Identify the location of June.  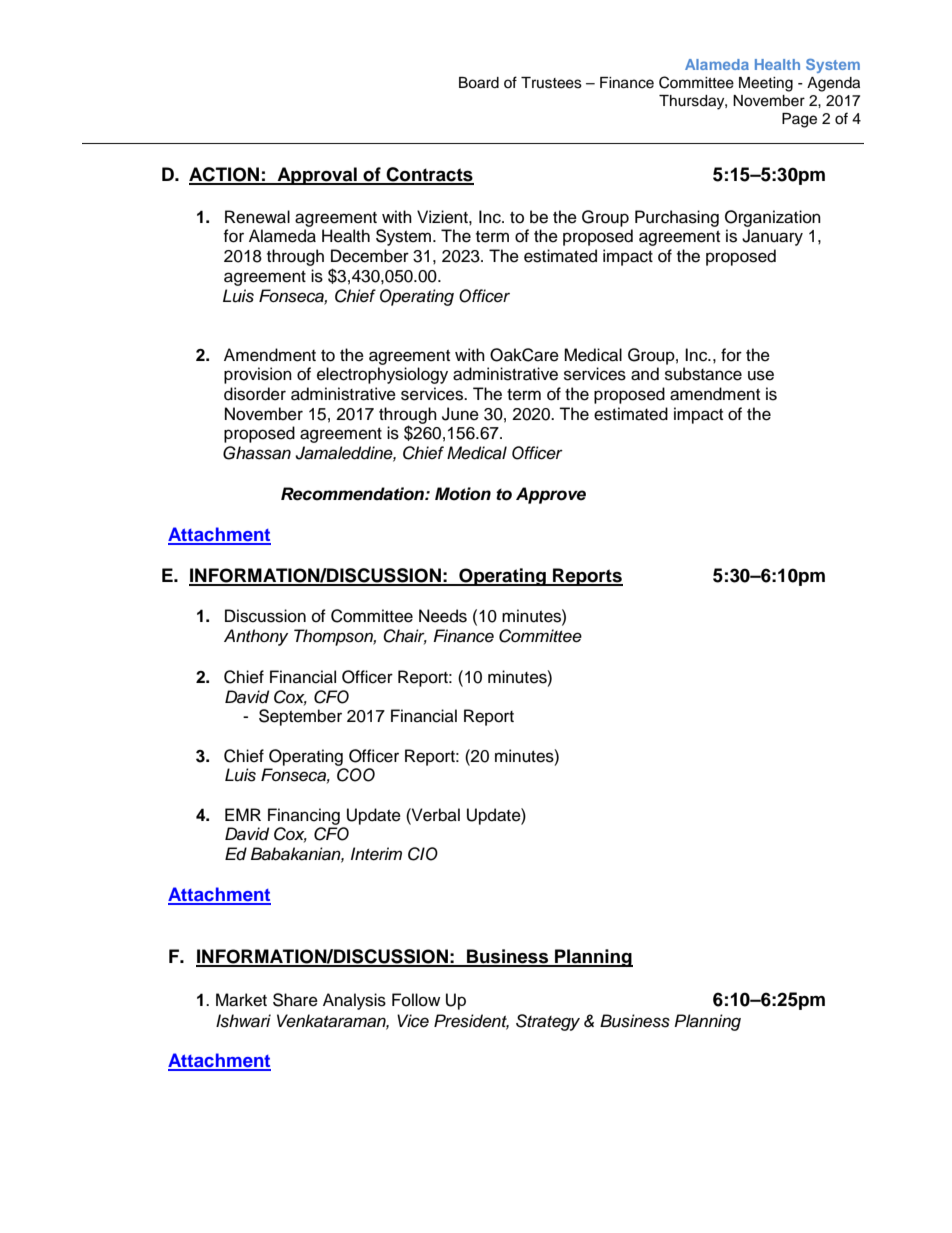
(460, 414).
